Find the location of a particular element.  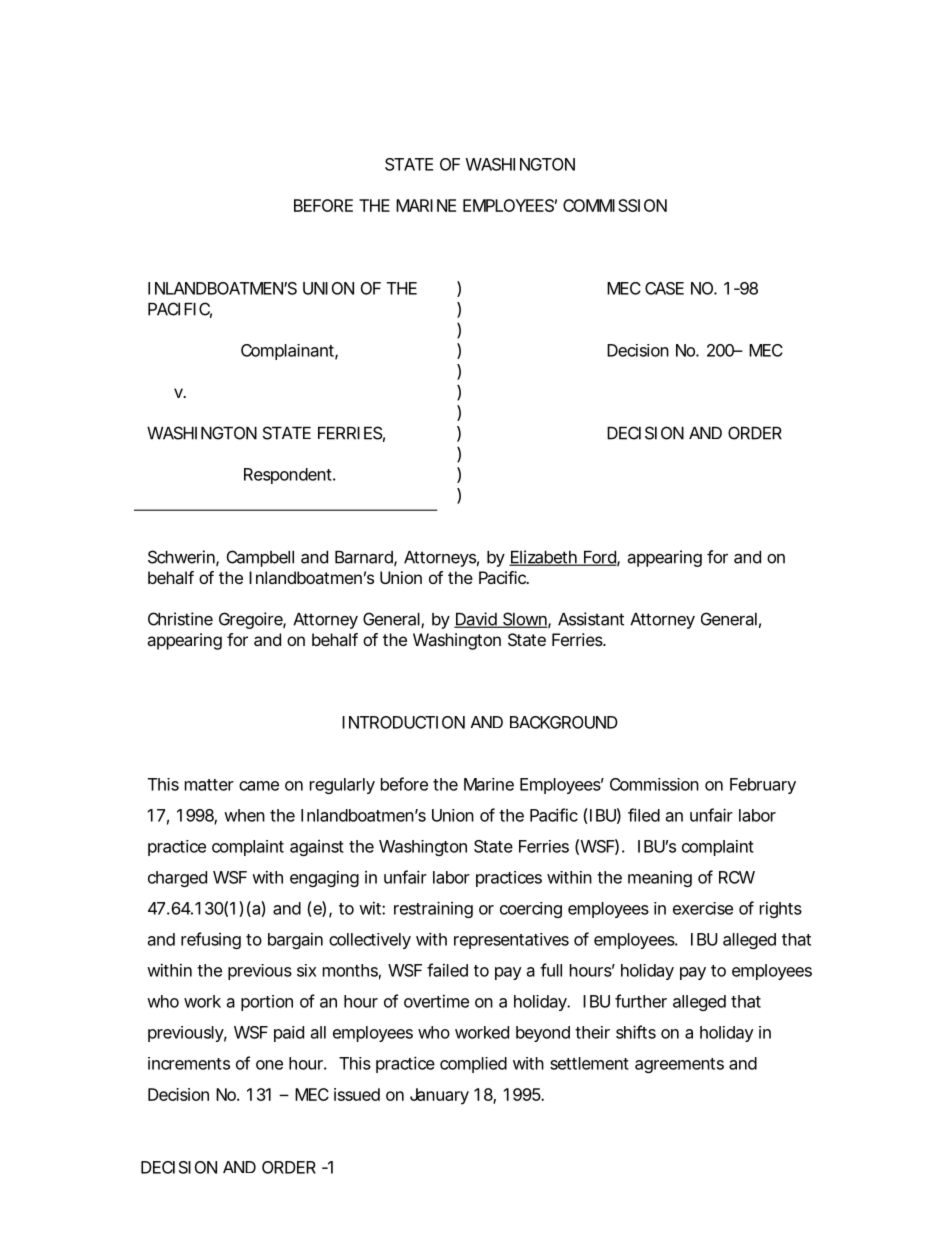

one is located at coordinates (269, 1065).
